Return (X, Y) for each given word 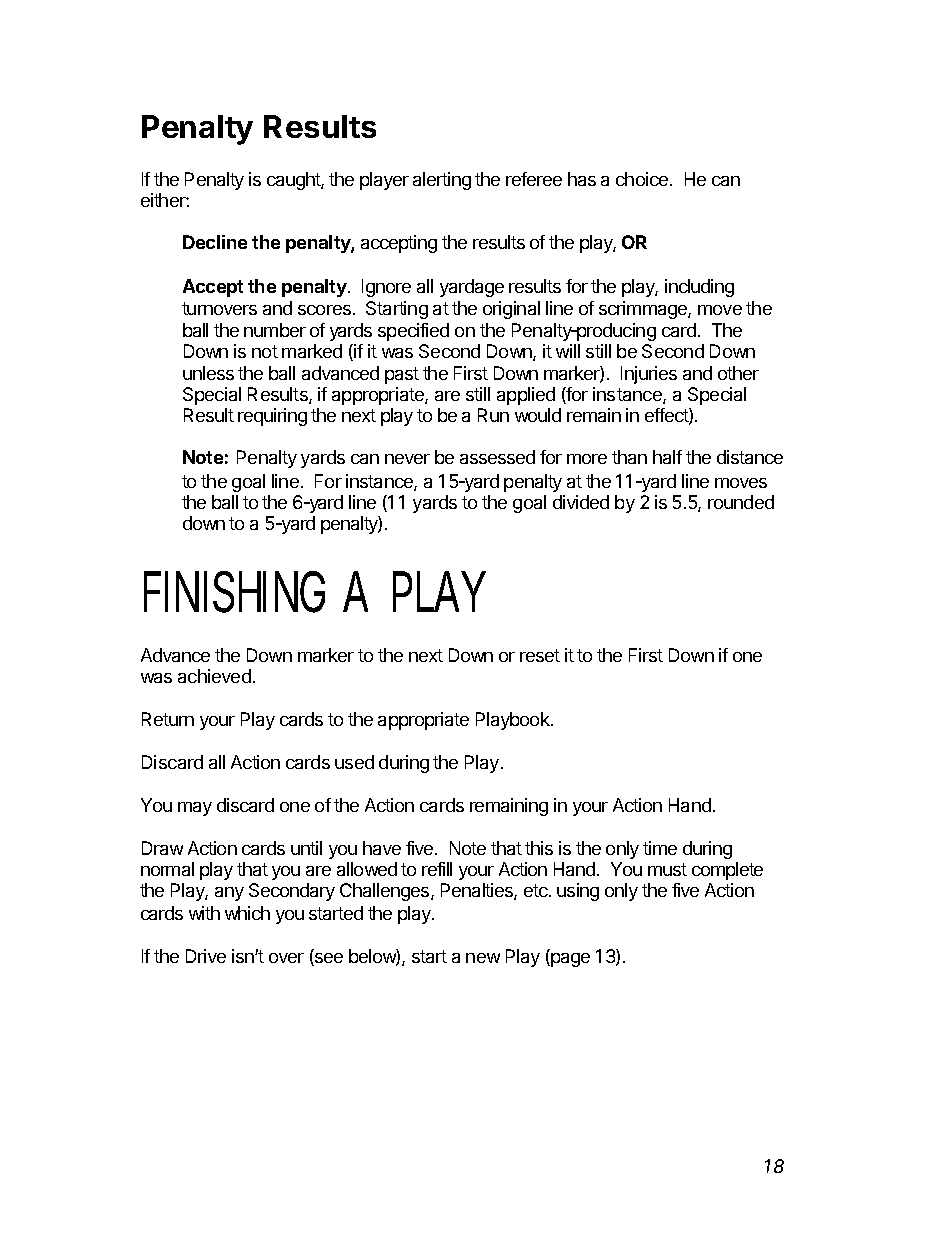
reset (540, 655)
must (667, 869)
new (483, 958)
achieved (214, 676)
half (667, 457)
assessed (497, 457)
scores (324, 310)
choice (643, 179)
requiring (272, 417)
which (247, 913)
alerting (442, 181)
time (660, 848)
